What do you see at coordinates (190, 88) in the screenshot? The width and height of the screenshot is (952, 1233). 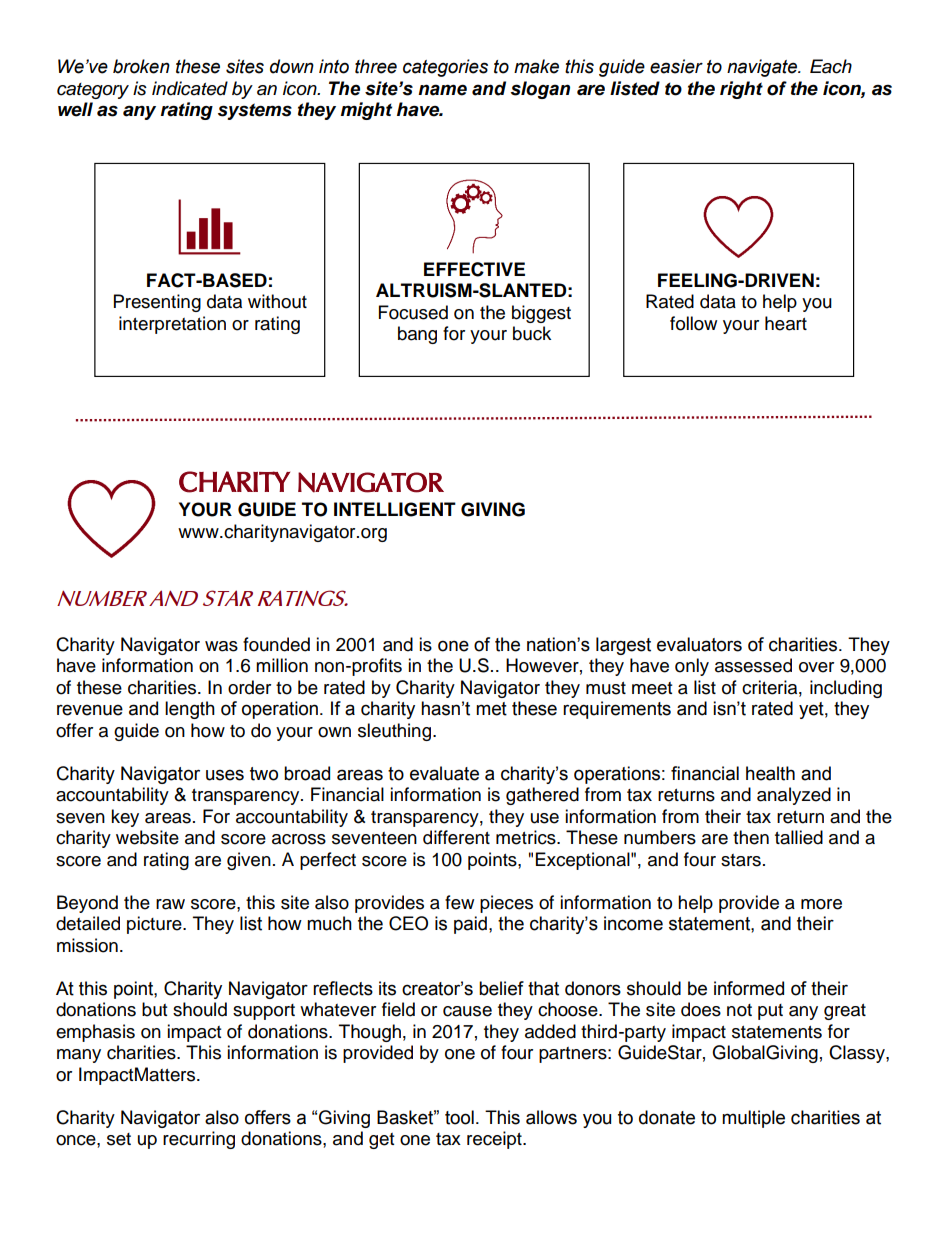 I see `indicated` at bounding box center [190, 88].
